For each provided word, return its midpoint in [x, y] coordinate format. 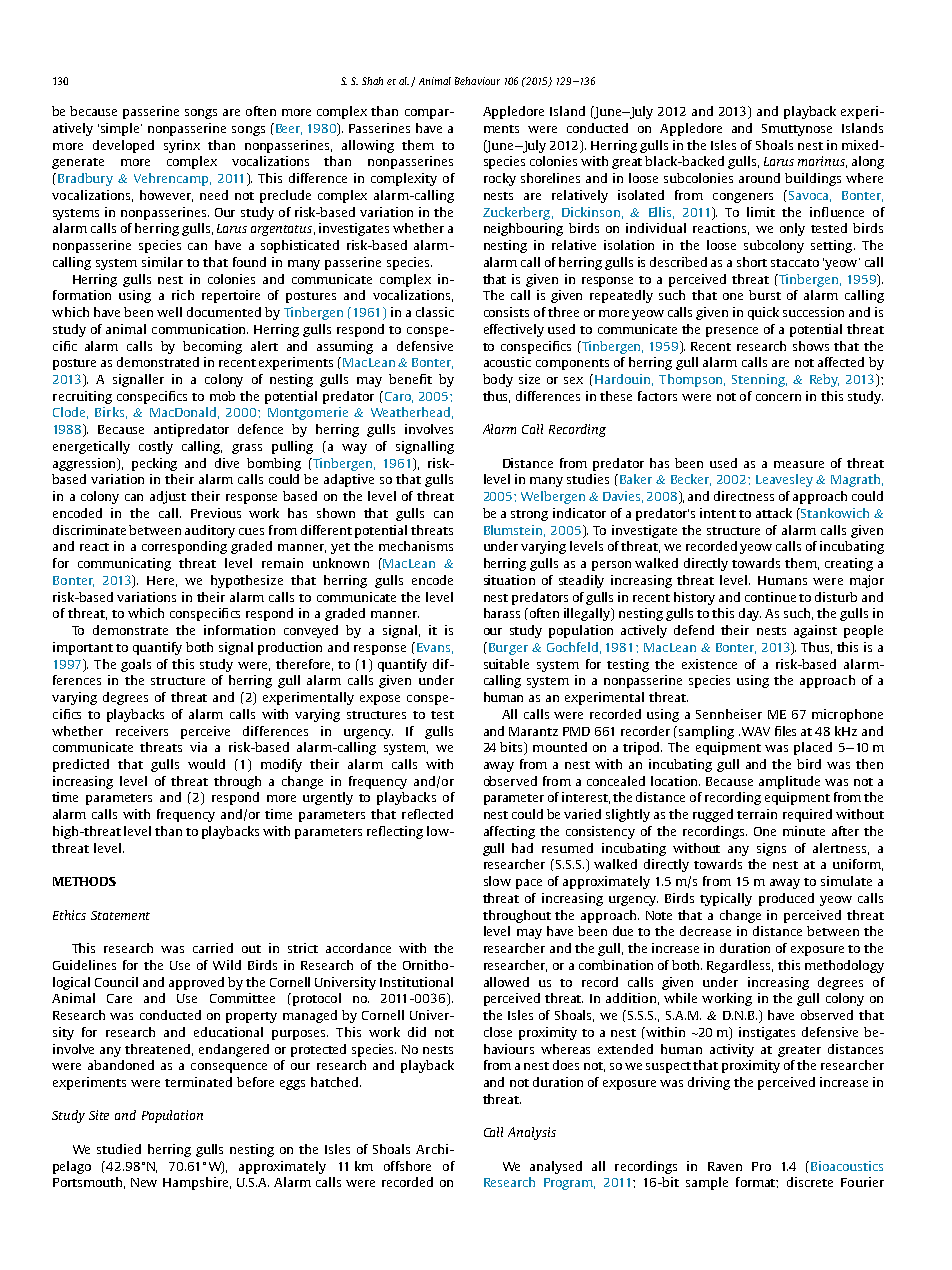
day [750, 614]
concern [778, 397]
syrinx [182, 146]
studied [119, 1149]
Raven [725, 1166]
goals [136, 665]
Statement [120, 915]
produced [786, 899]
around [759, 178]
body [498, 380]
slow [497, 881]
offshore [407, 1166]
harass [502, 613]
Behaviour [477, 81]
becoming [212, 347]
